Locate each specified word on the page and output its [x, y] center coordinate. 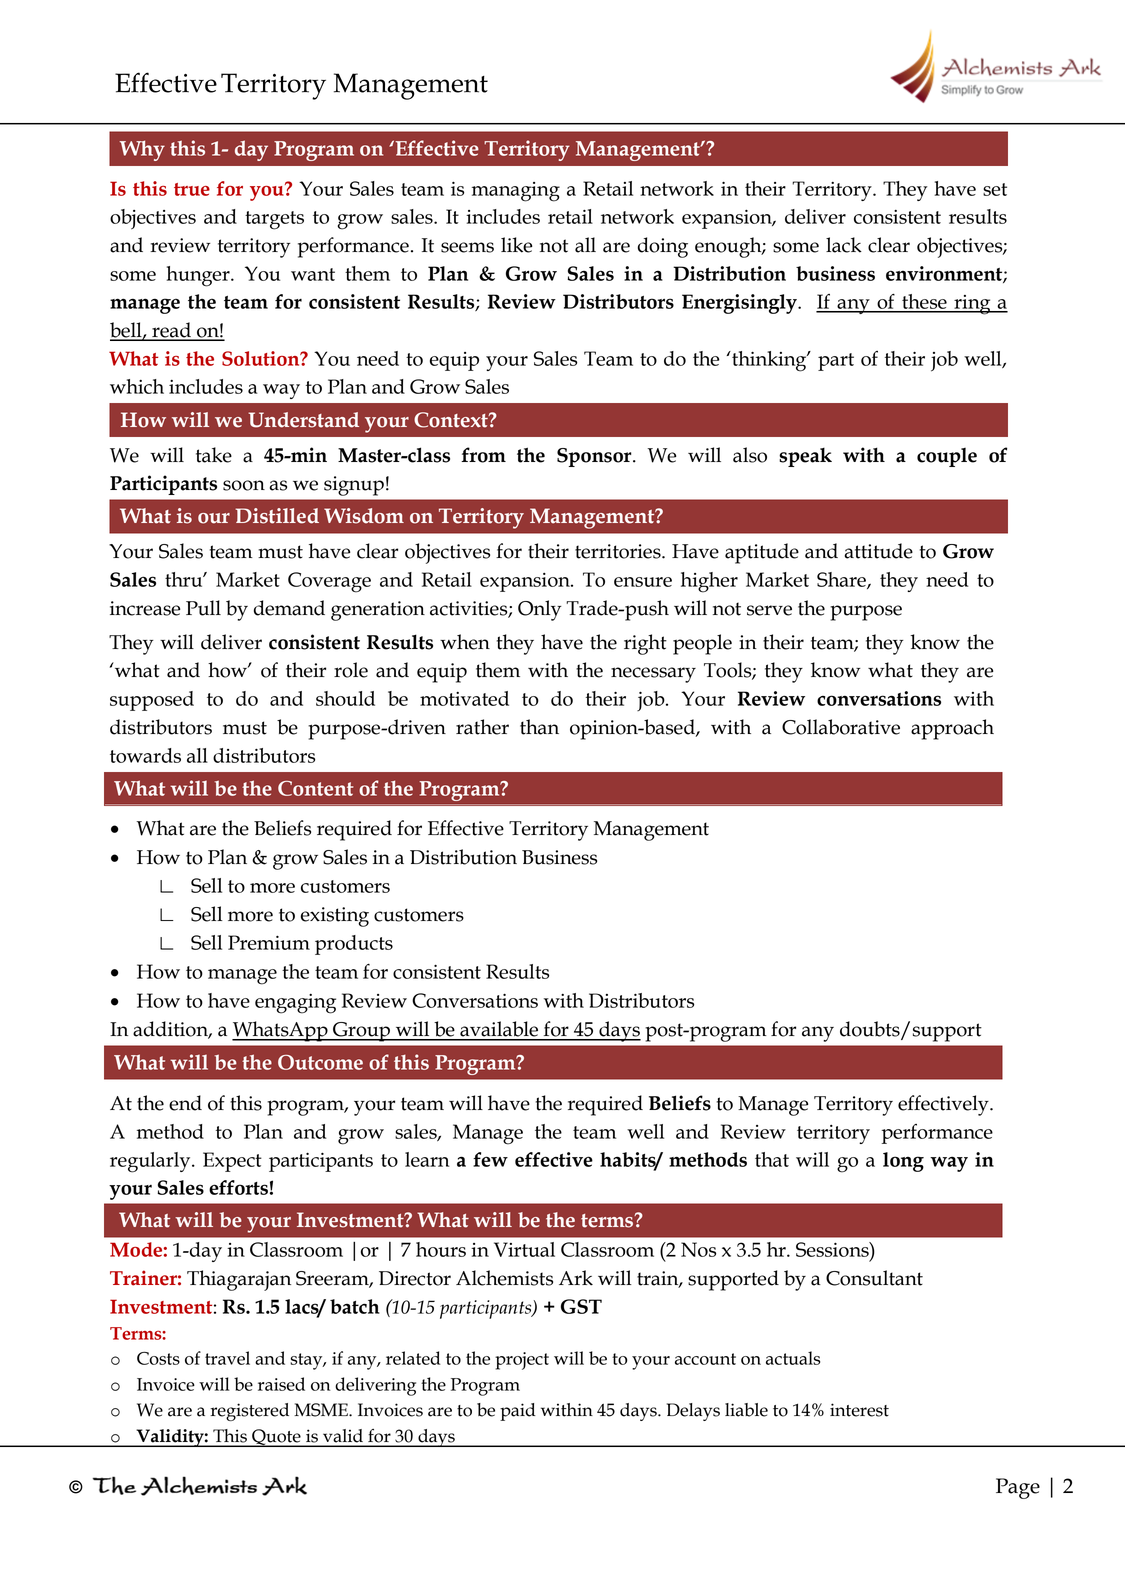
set [995, 189]
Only [540, 610]
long [903, 1162]
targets [274, 220]
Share [842, 580]
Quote [276, 1438]
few [490, 1159]
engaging [295, 1004]
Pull [203, 608]
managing [516, 192]
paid [518, 1412]
